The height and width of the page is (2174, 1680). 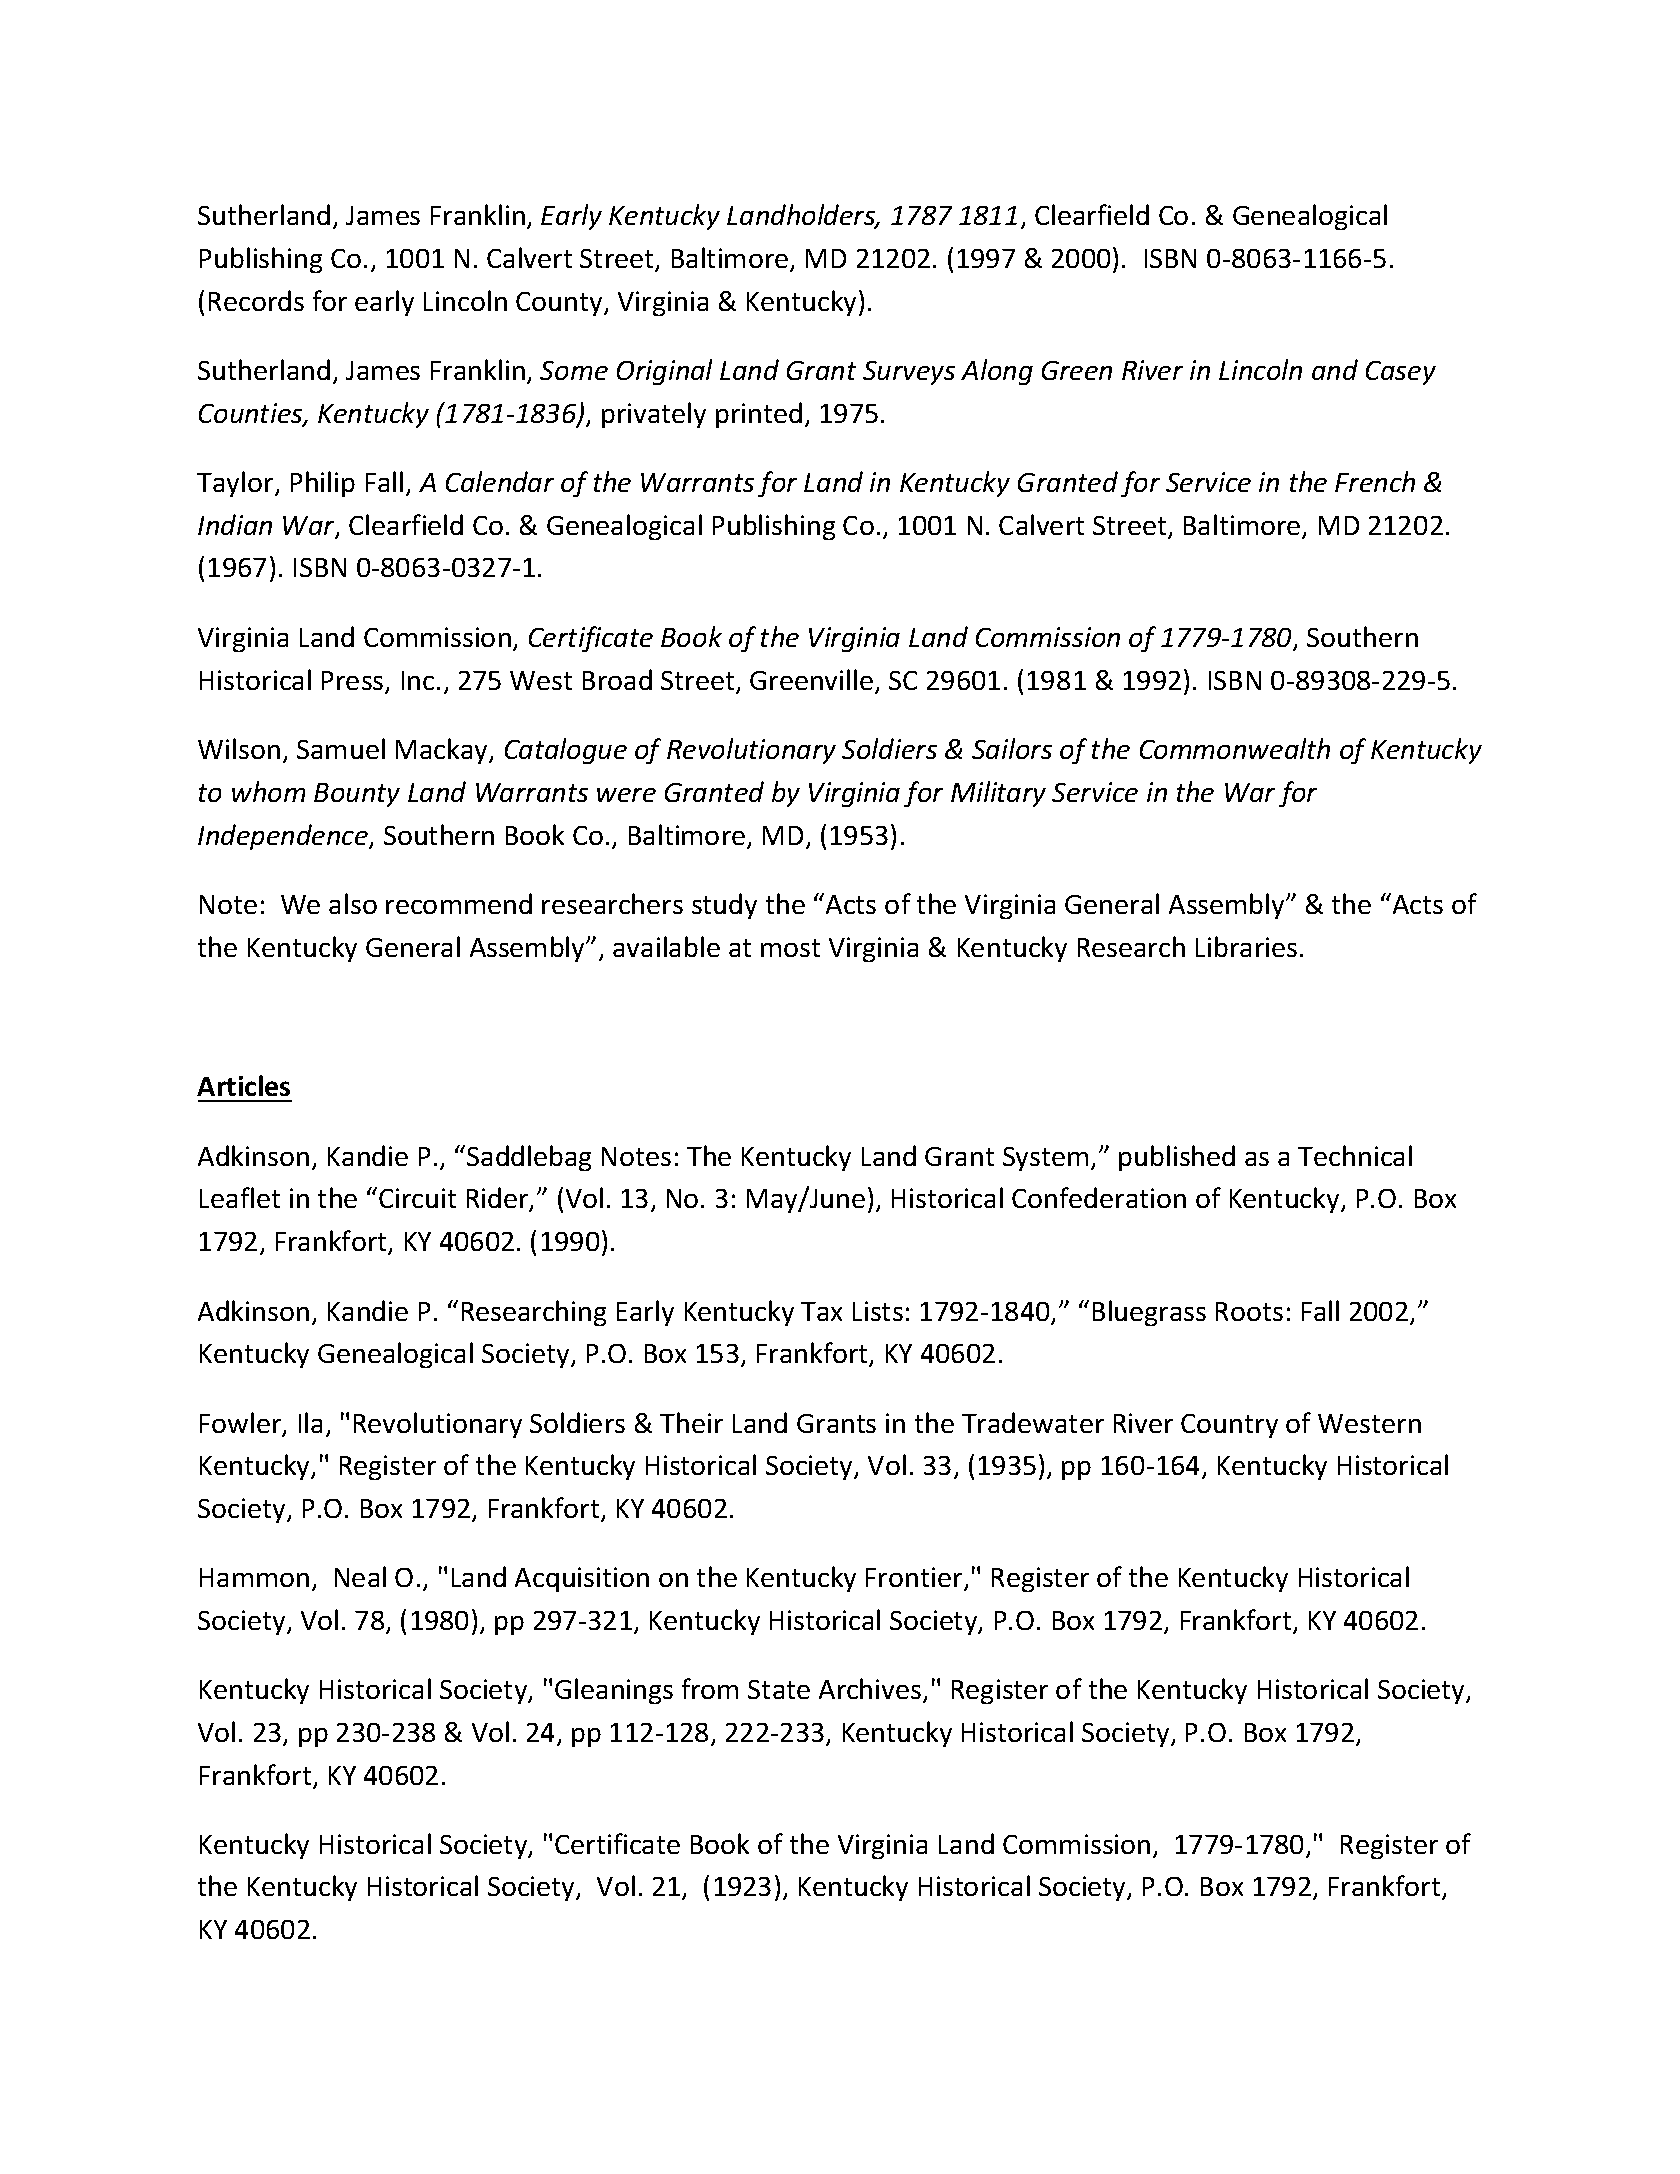 What do you see at coordinates (1235, 748) in the page?
I see `Commonwealth` at bounding box center [1235, 748].
